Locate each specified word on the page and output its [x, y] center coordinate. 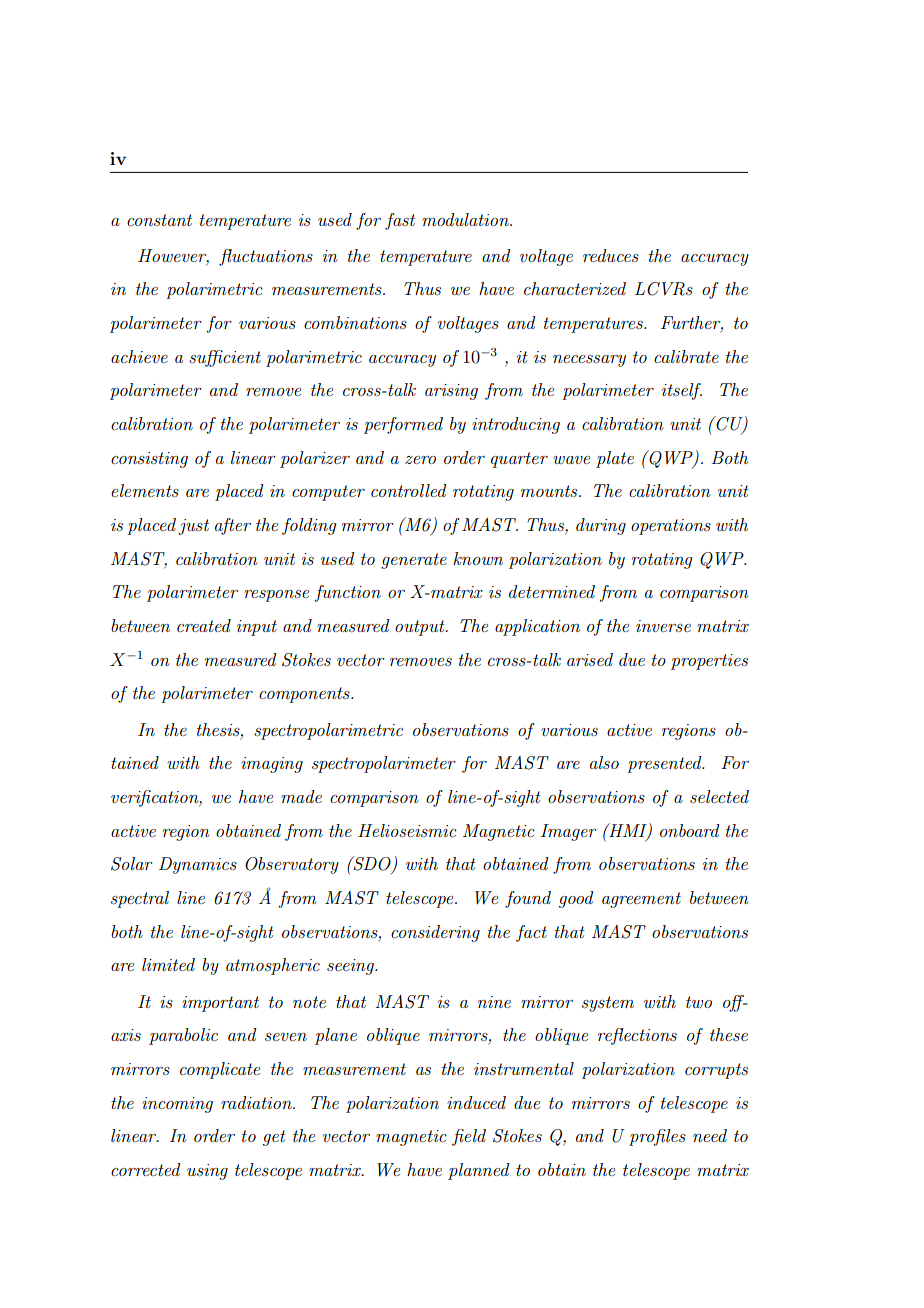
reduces [611, 255]
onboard [690, 830]
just [193, 527]
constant [159, 220]
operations [671, 527]
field [469, 1137]
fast [400, 221]
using [207, 1172]
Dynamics [198, 865]
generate [414, 561]
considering [435, 933]
